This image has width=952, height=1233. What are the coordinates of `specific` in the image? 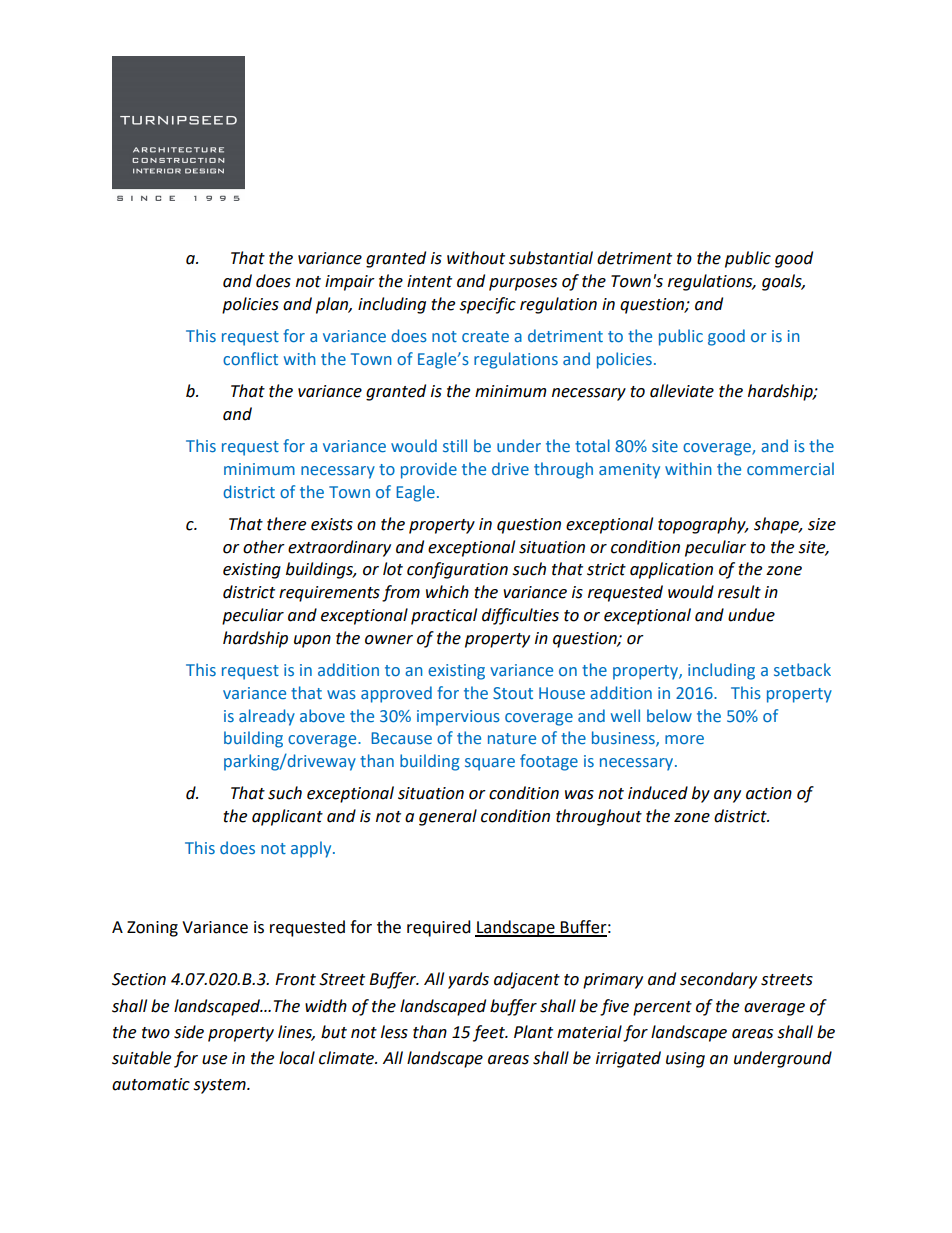 It's located at (487, 305).
